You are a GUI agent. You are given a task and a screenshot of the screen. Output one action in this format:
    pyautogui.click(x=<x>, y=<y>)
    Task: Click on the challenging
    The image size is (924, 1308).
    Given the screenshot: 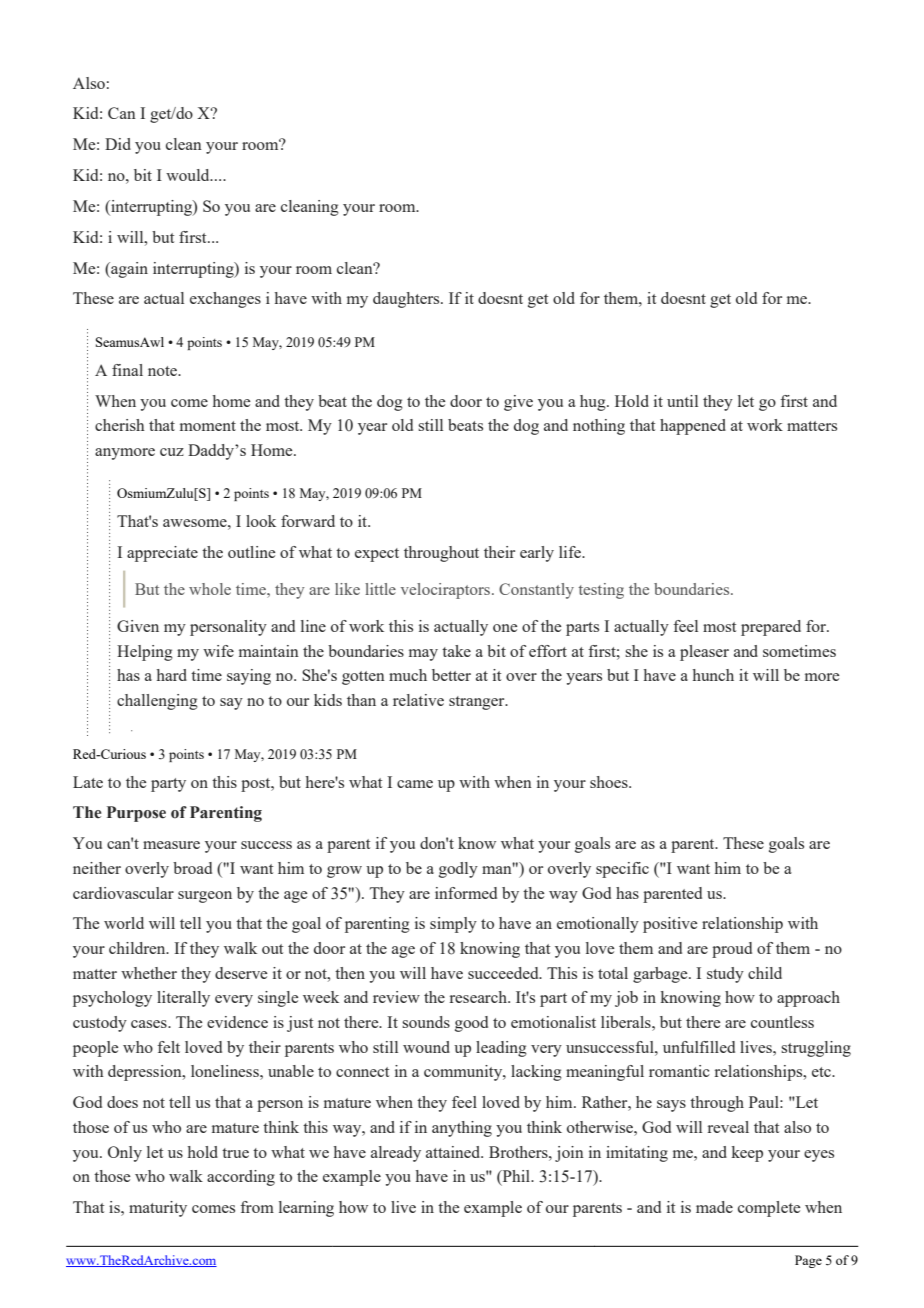 What is the action you would take?
    pyautogui.click(x=157, y=702)
